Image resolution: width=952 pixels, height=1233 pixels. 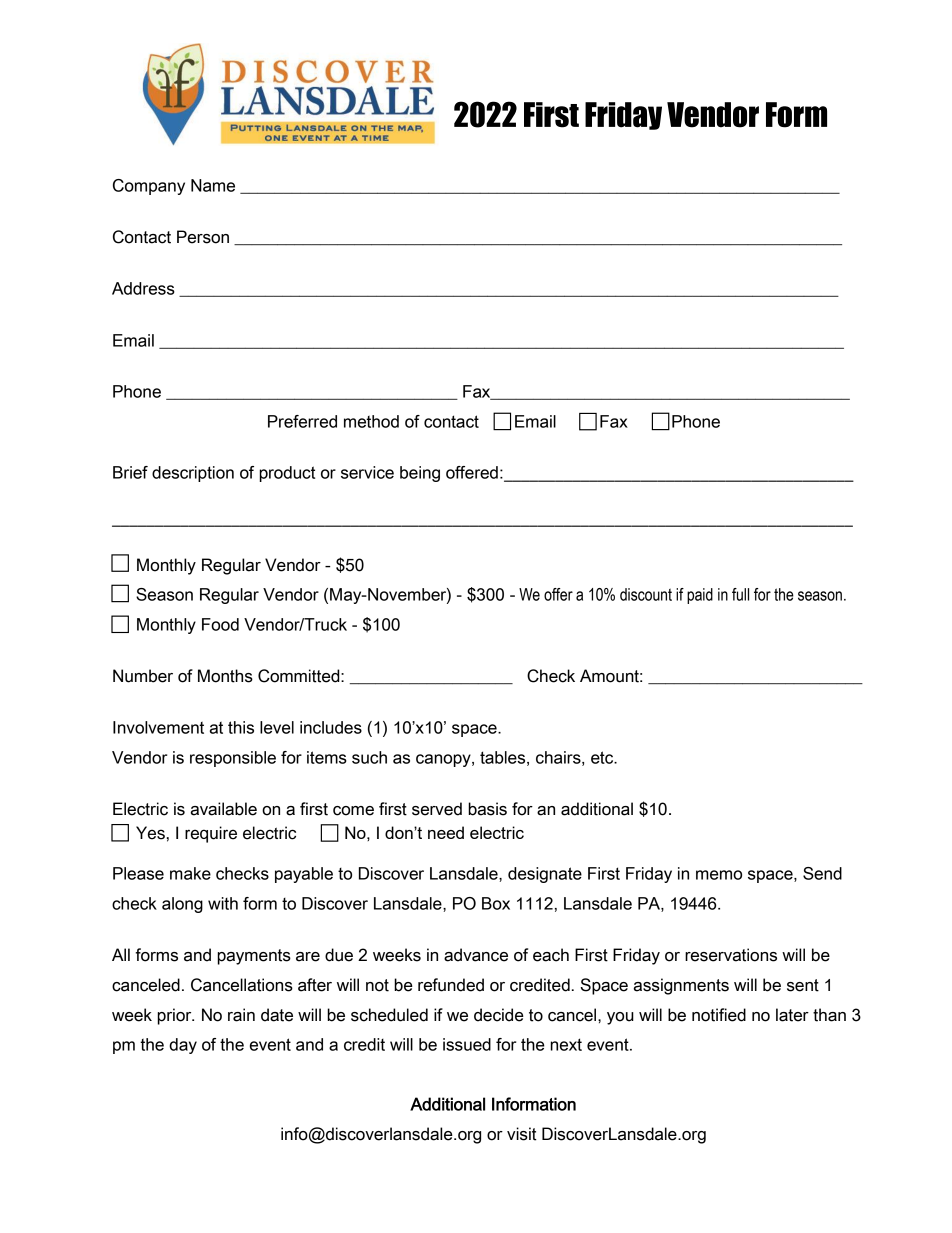 I want to click on memo, so click(x=719, y=875).
